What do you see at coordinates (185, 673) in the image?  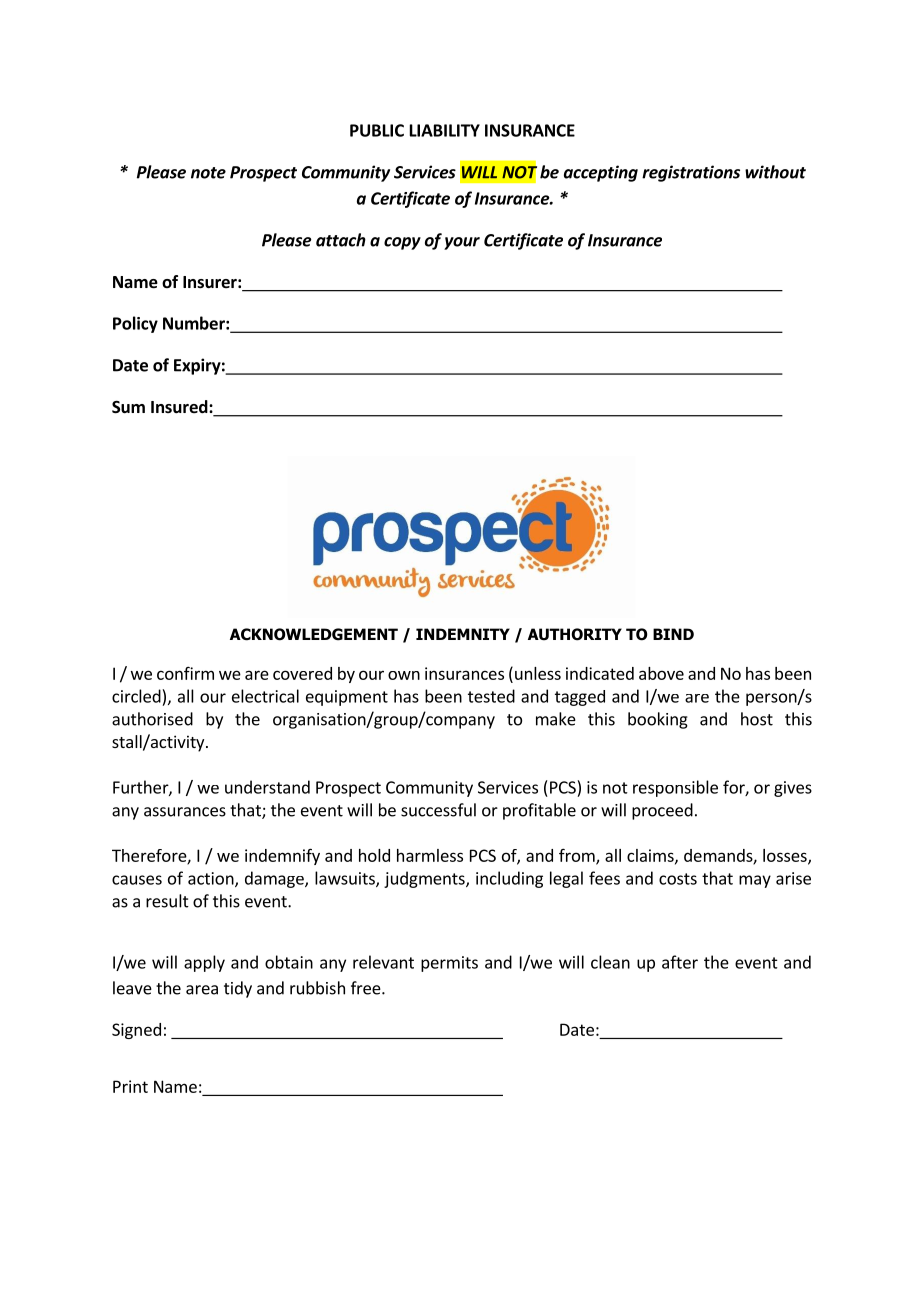 I see `confirm` at bounding box center [185, 673].
